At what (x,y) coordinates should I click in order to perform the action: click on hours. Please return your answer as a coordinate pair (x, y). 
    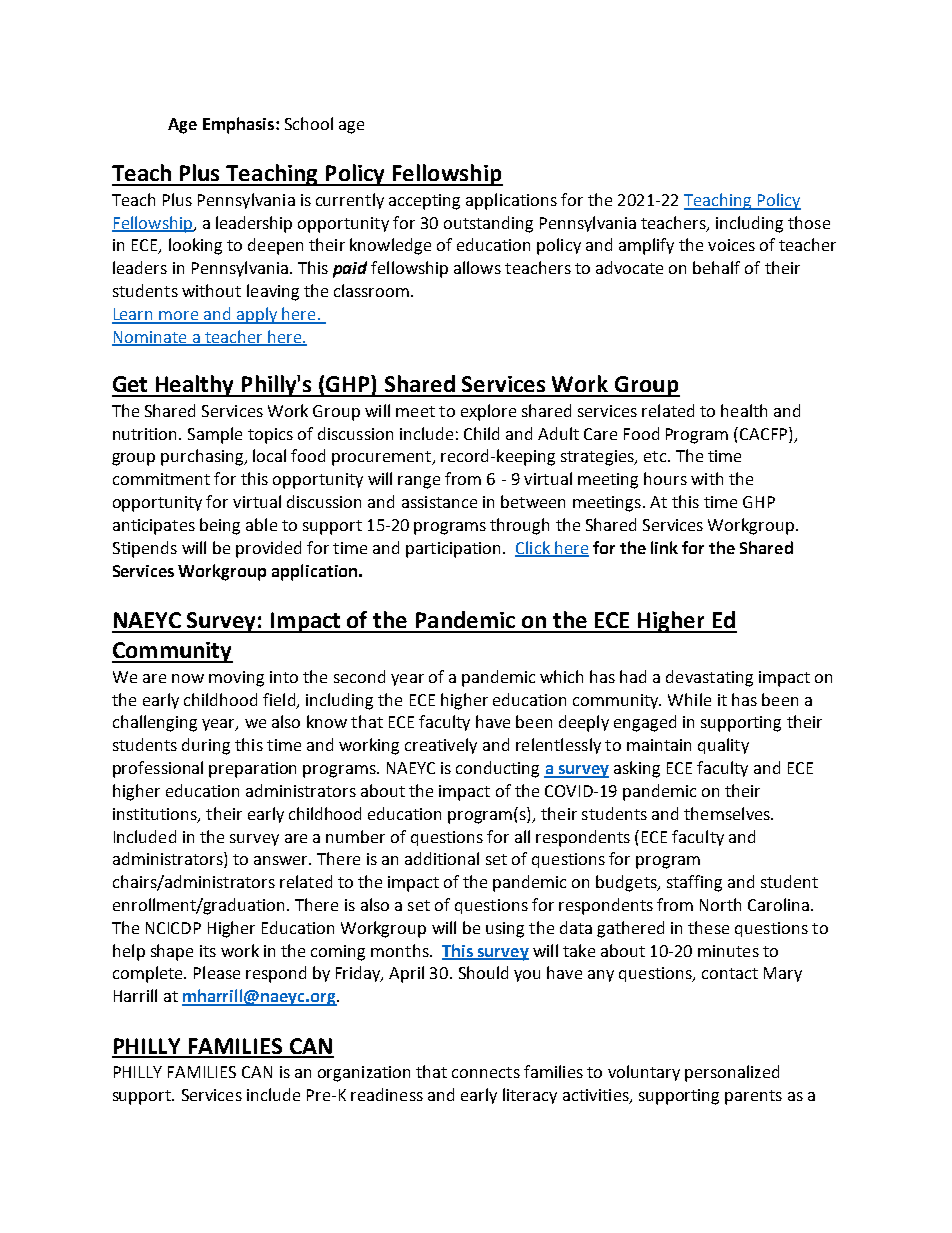
    Looking at the image, I should click on (665, 478).
